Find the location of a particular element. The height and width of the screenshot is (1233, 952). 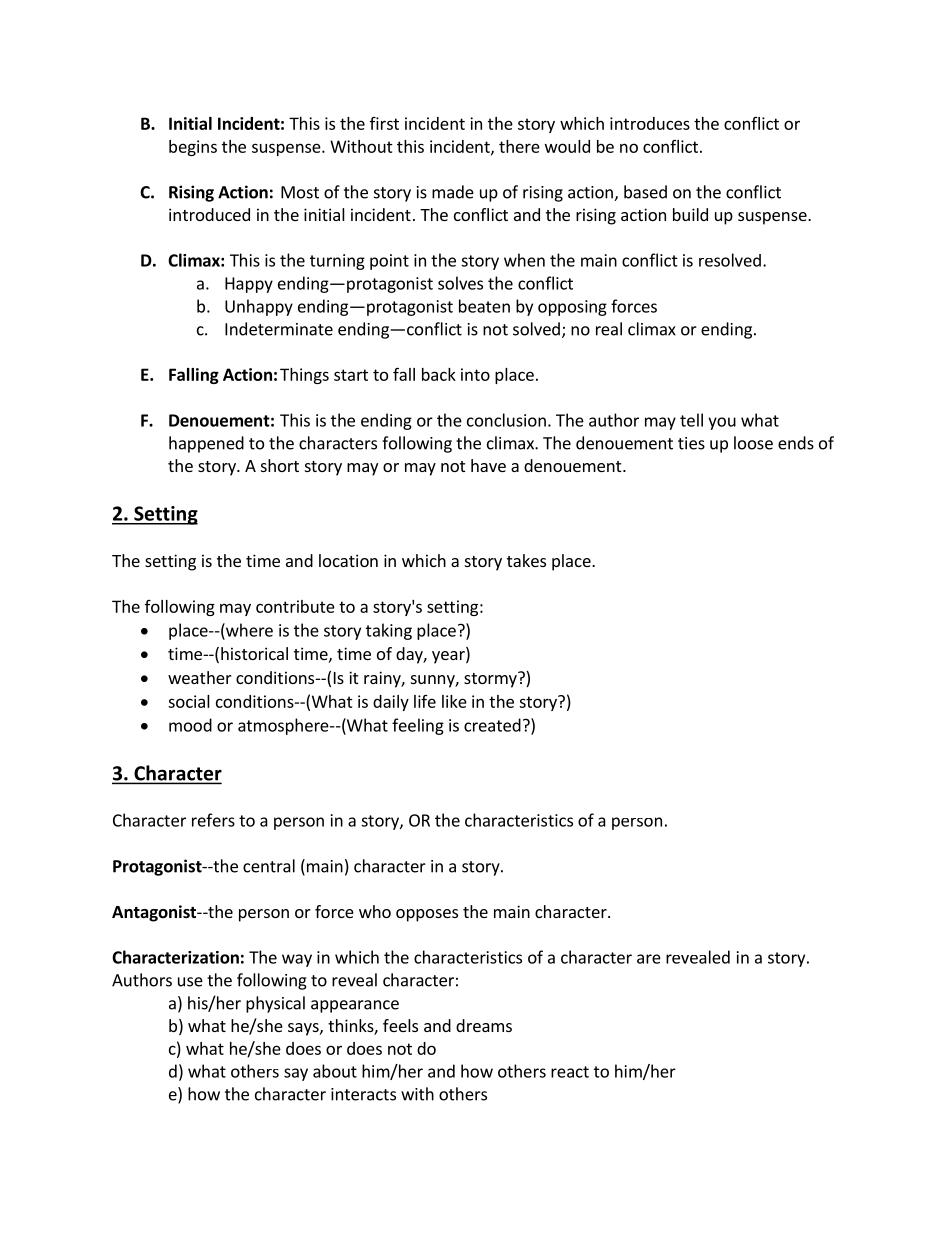

you is located at coordinates (722, 423).
